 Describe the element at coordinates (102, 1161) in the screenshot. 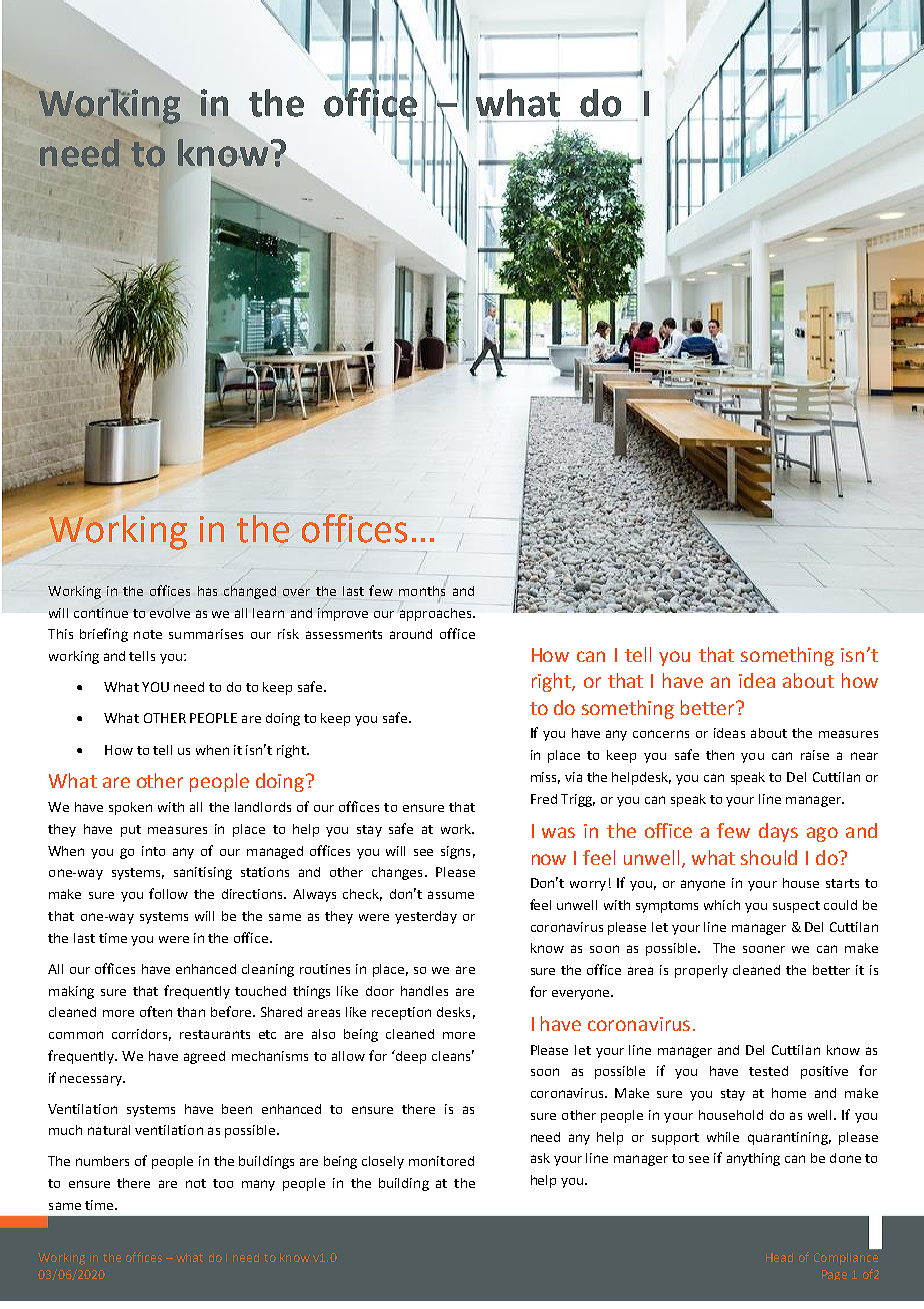

I see `numbers` at that location.
